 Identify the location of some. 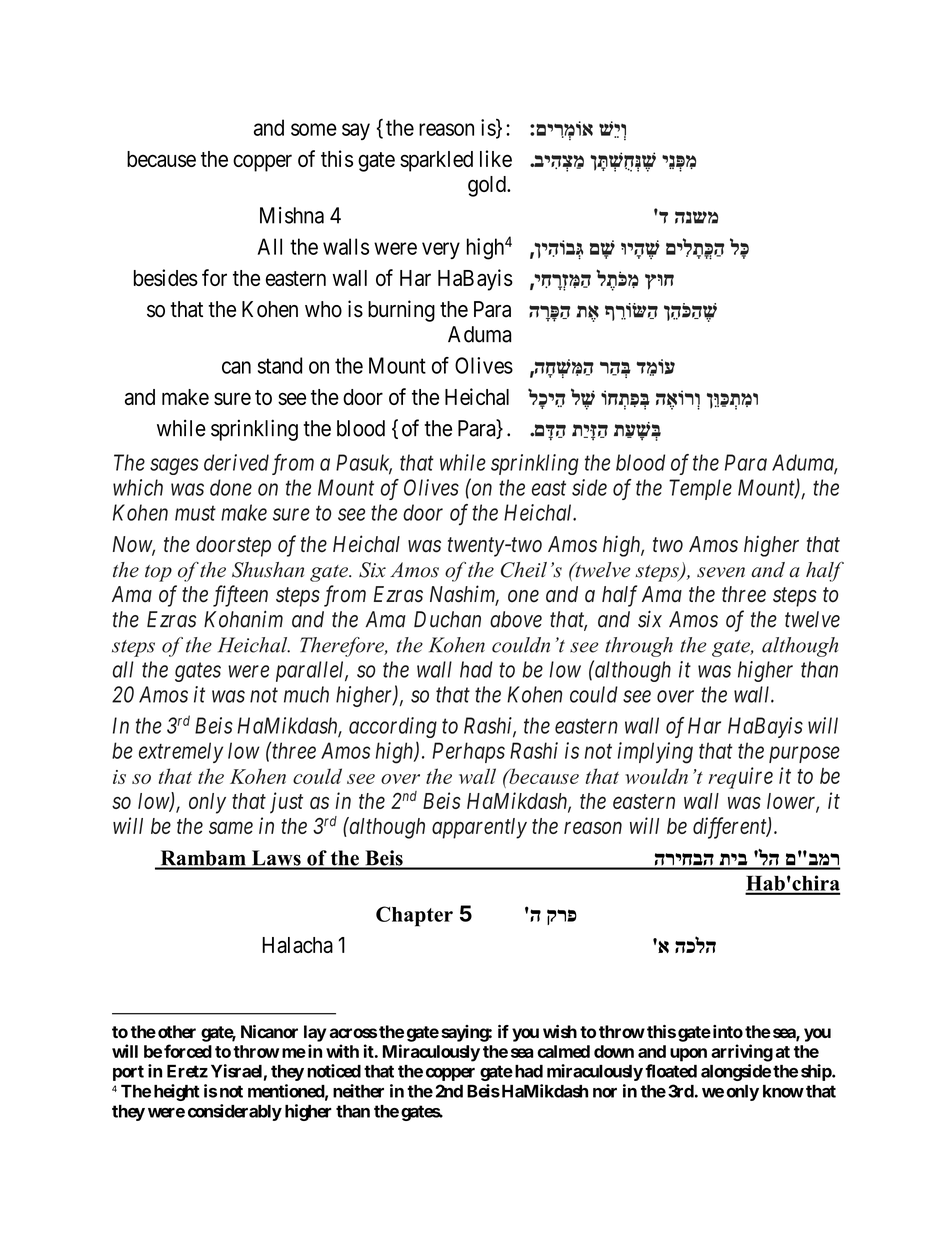
(314, 129).
